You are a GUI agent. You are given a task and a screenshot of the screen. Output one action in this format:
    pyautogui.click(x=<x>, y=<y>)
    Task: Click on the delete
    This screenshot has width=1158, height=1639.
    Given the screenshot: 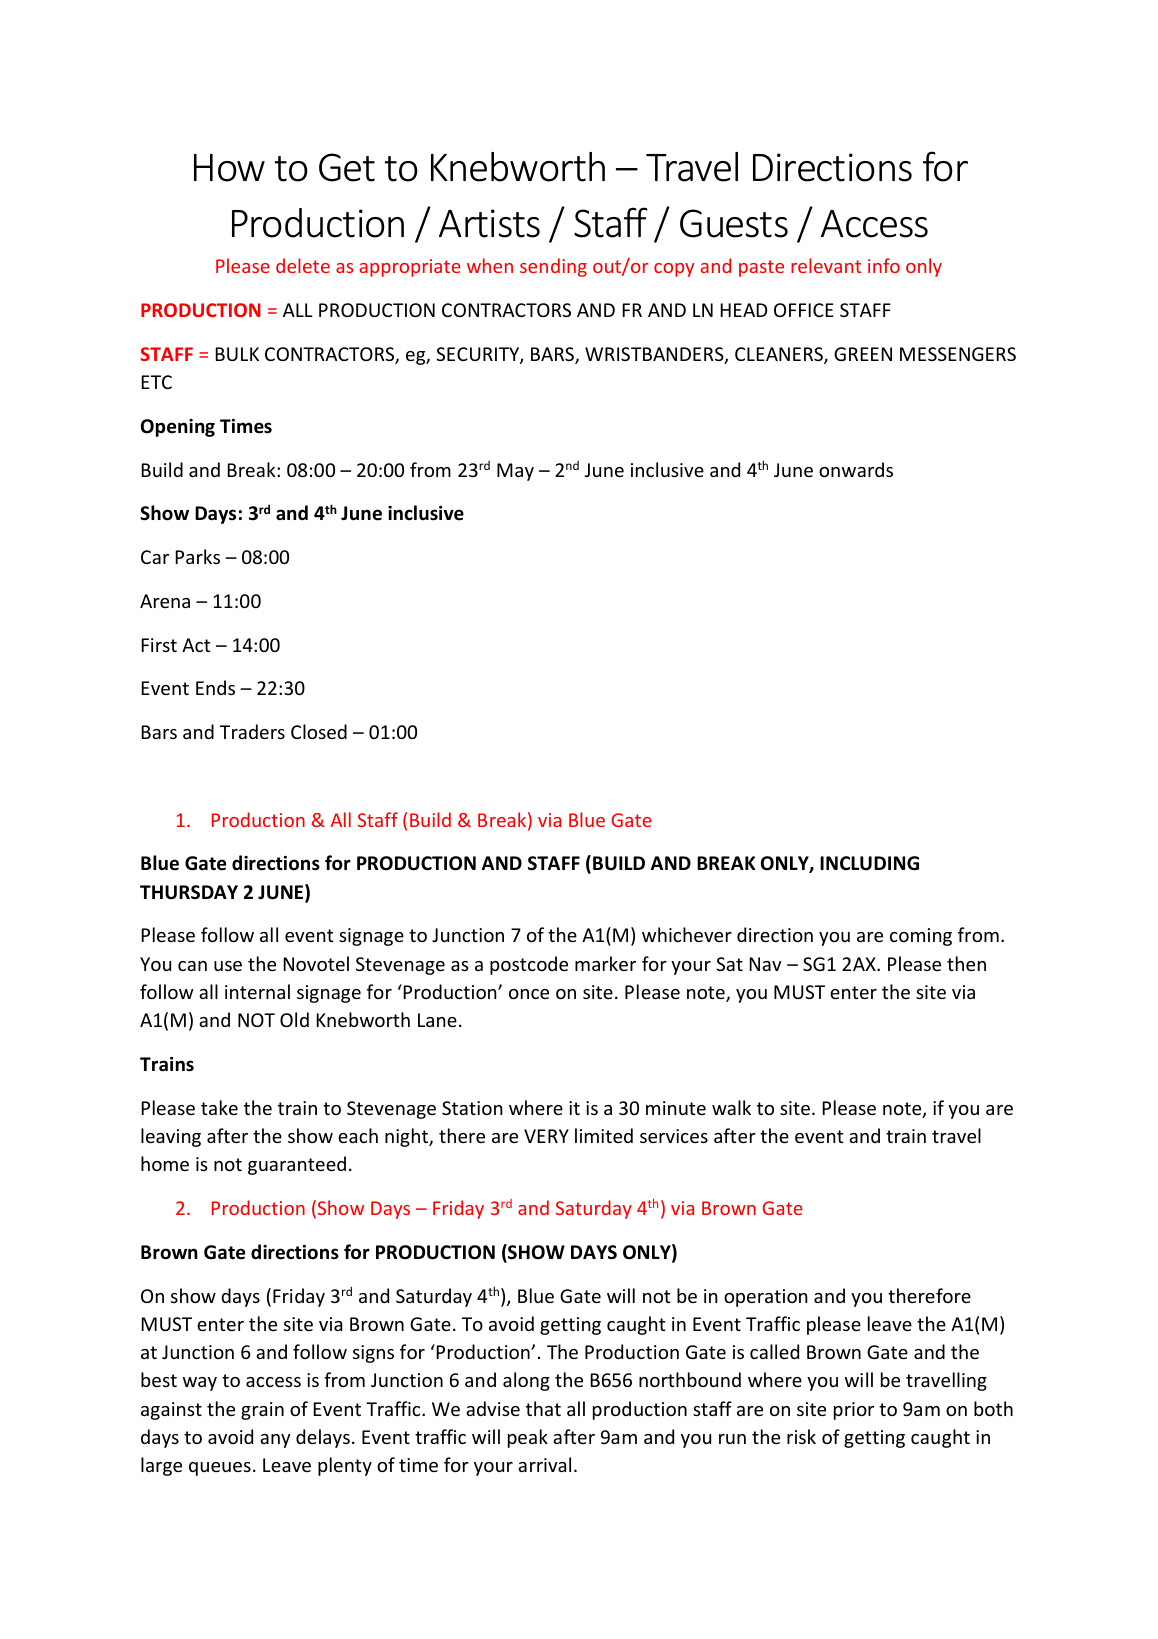 What is the action you would take?
    pyautogui.click(x=303, y=265)
